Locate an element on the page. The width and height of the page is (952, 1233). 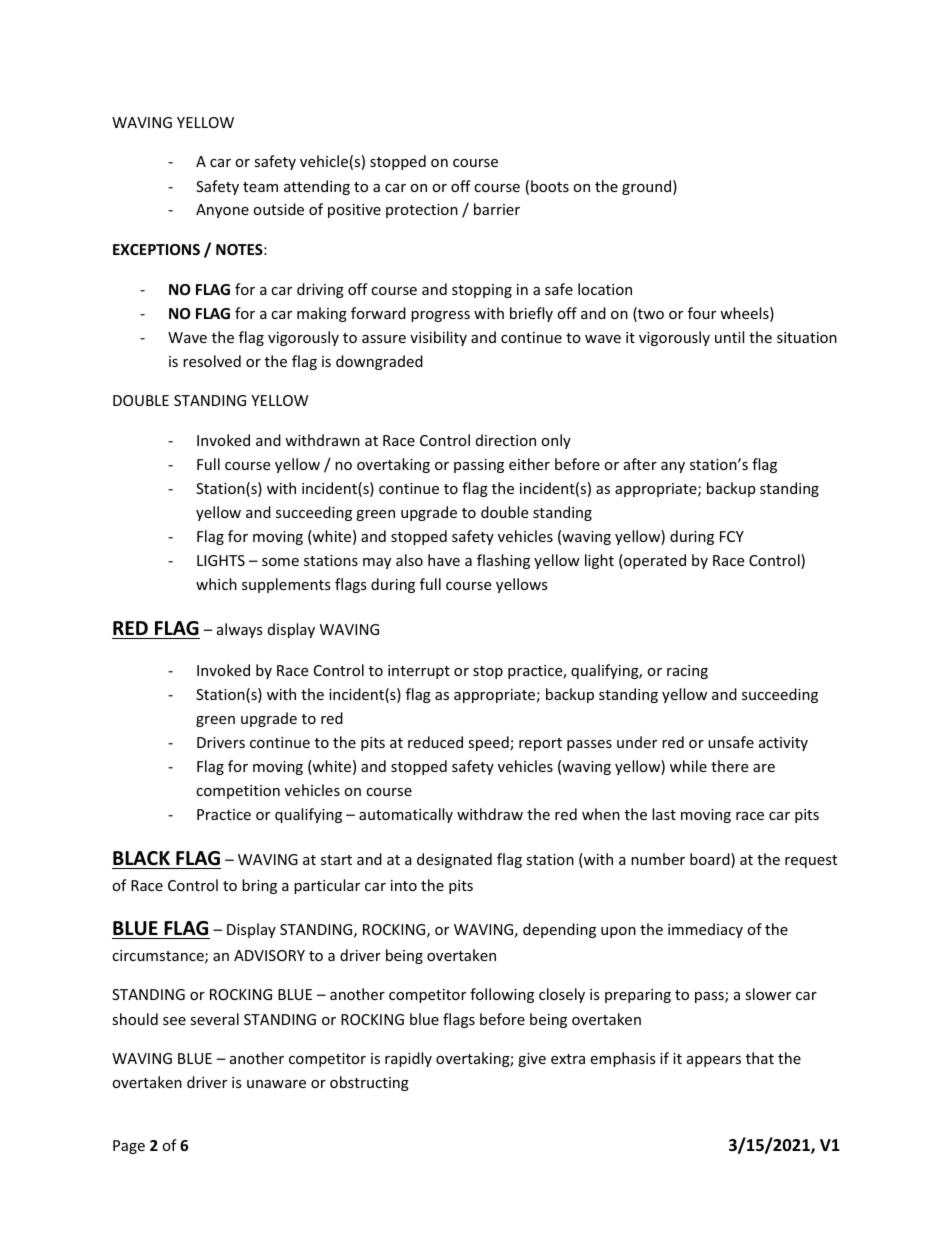
racing is located at coordinates (687, 672).
